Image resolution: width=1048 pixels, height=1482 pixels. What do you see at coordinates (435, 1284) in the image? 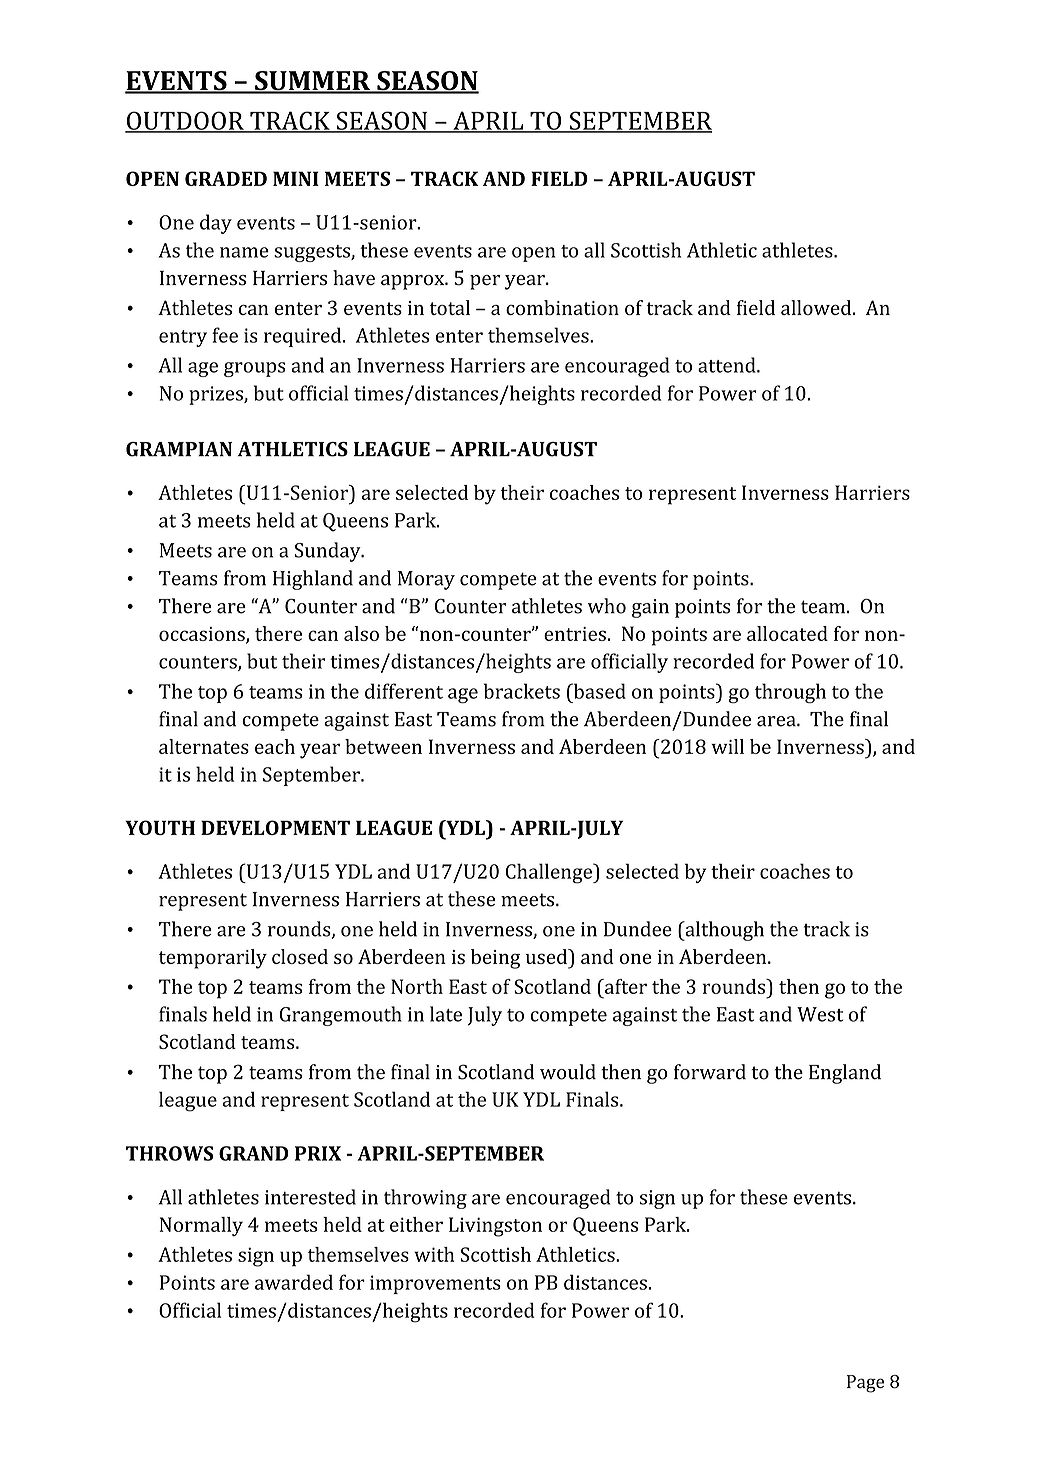
I see `improvements` at bounding box center [435, 1284].
